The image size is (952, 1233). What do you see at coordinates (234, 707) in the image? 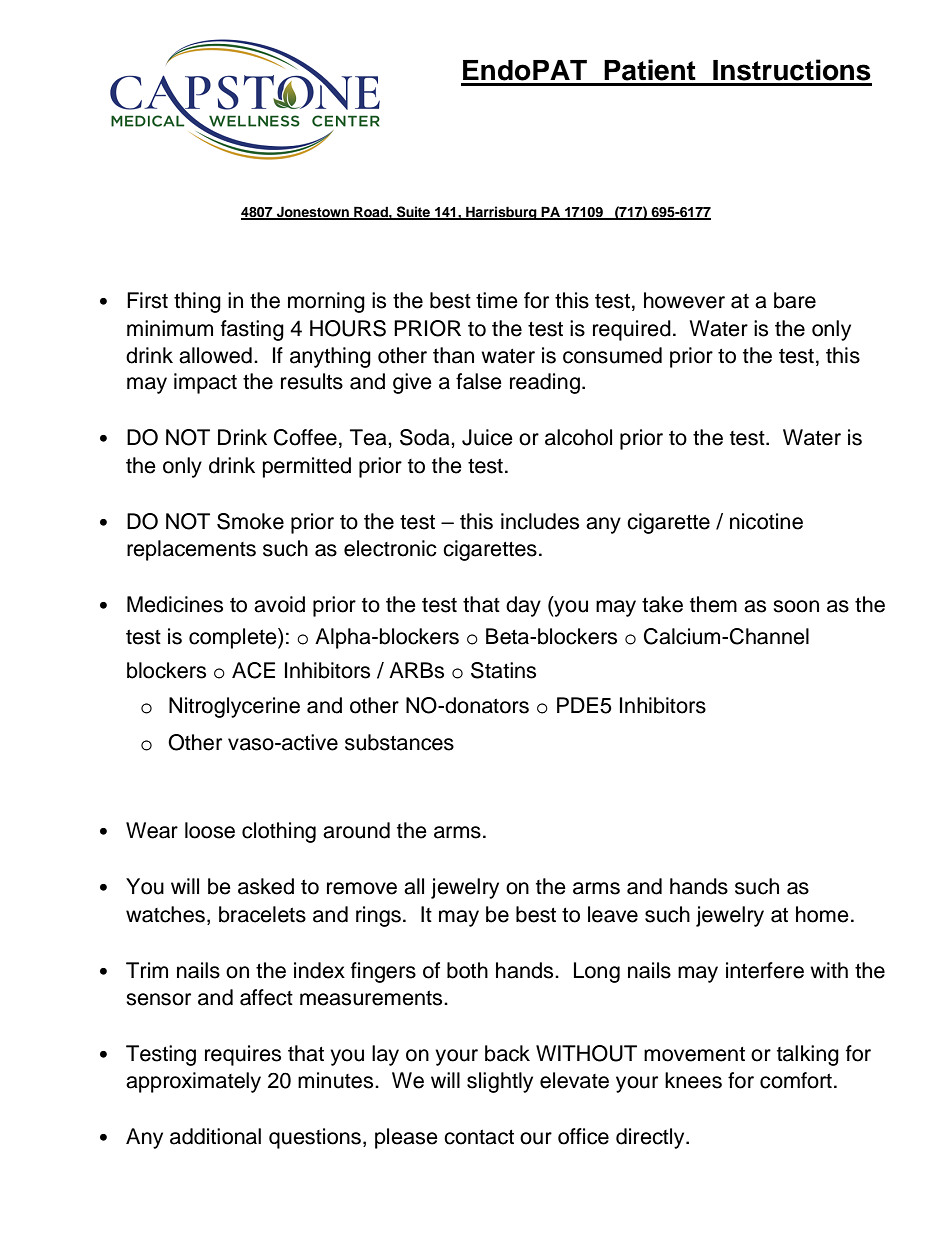
I see `Nitroglycerine` at bounding box center [234, 707].
